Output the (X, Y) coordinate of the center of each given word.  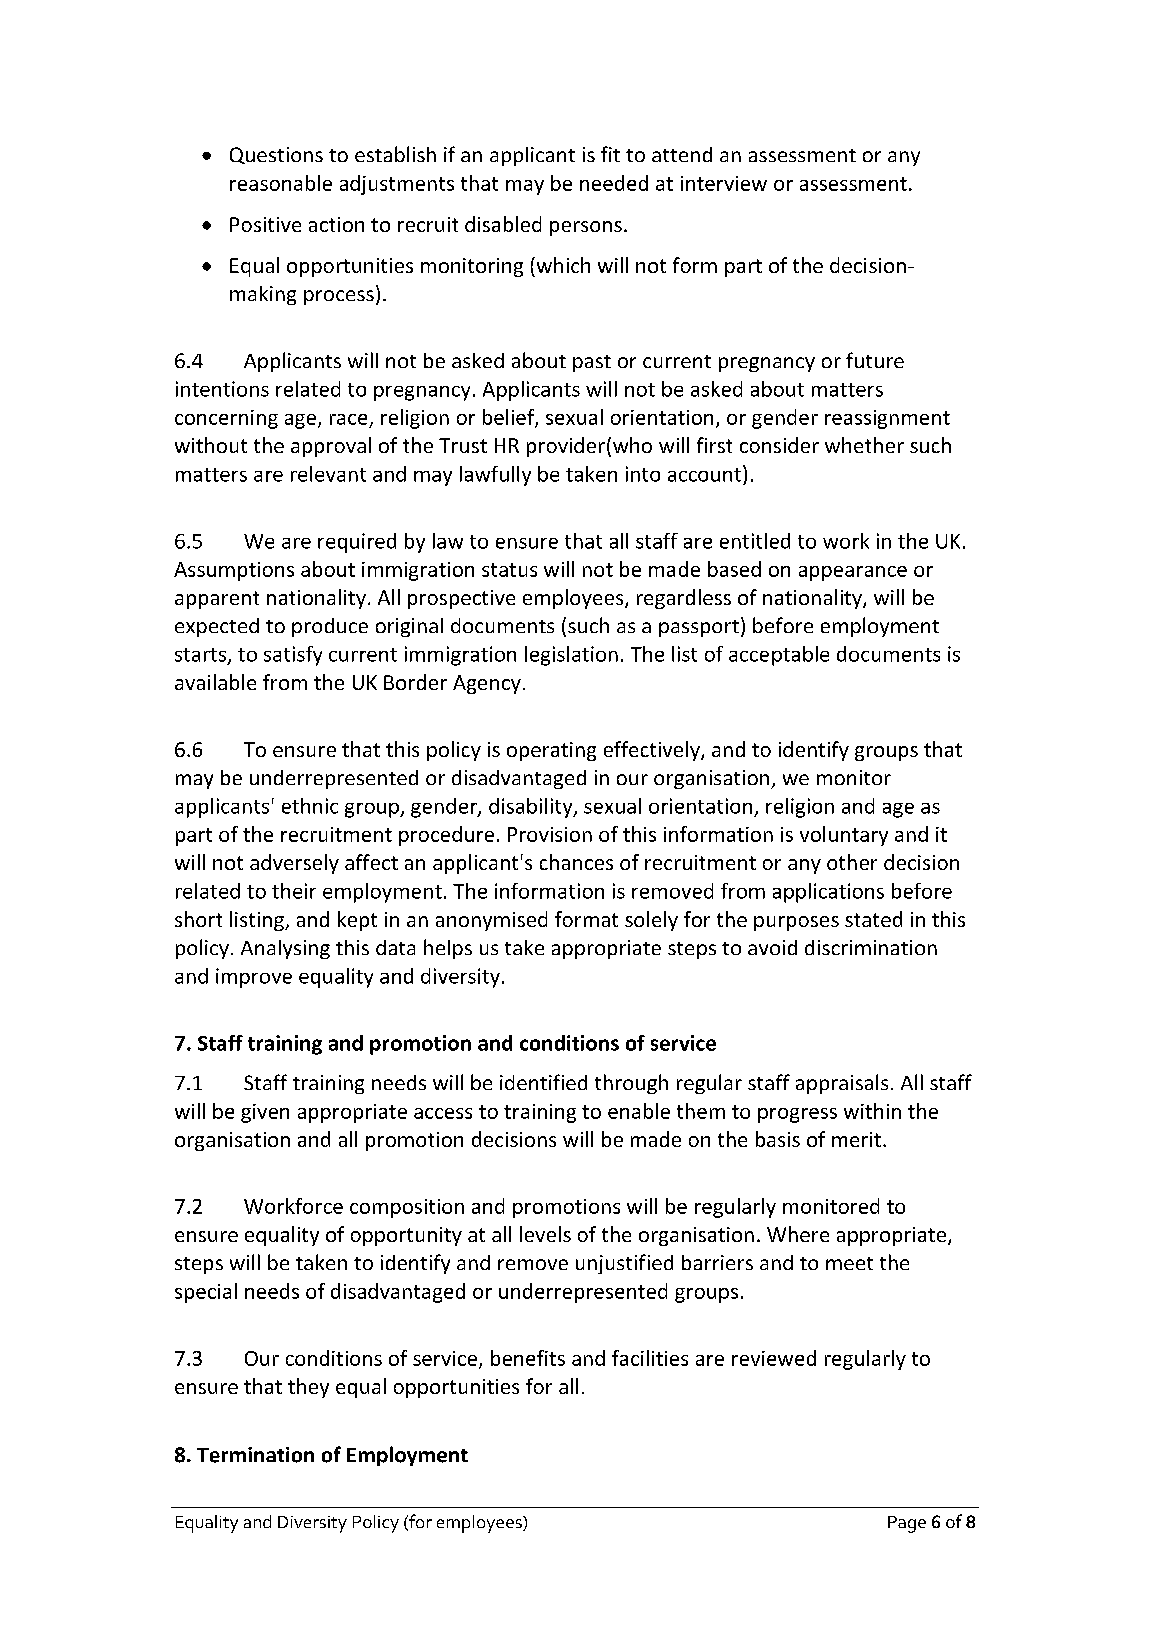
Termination (255, 1455)
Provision (550, 834)
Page (907, 1524)
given (265, 1113)
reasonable (281, 183)
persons (586, 228)
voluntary (844, 836)
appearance (853, 573)
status (509, 570)
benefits (528, 1358)
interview (724, 183)
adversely (294, 864)
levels (545, 1234)
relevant (328, 474)
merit (856, 1139)
